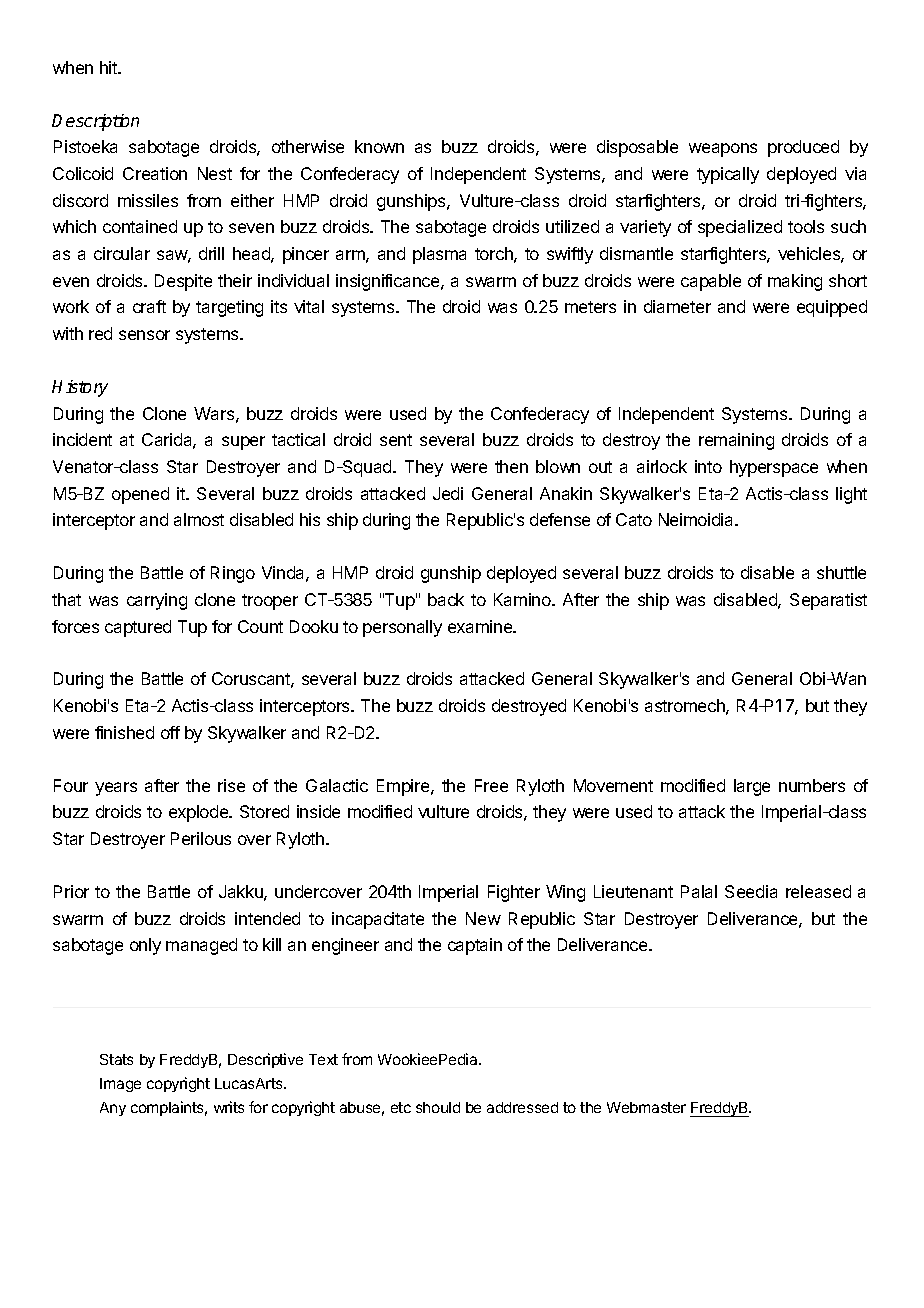  Describe the element at coordinates (157, 601) in the image. I see `carrying` at that location.
